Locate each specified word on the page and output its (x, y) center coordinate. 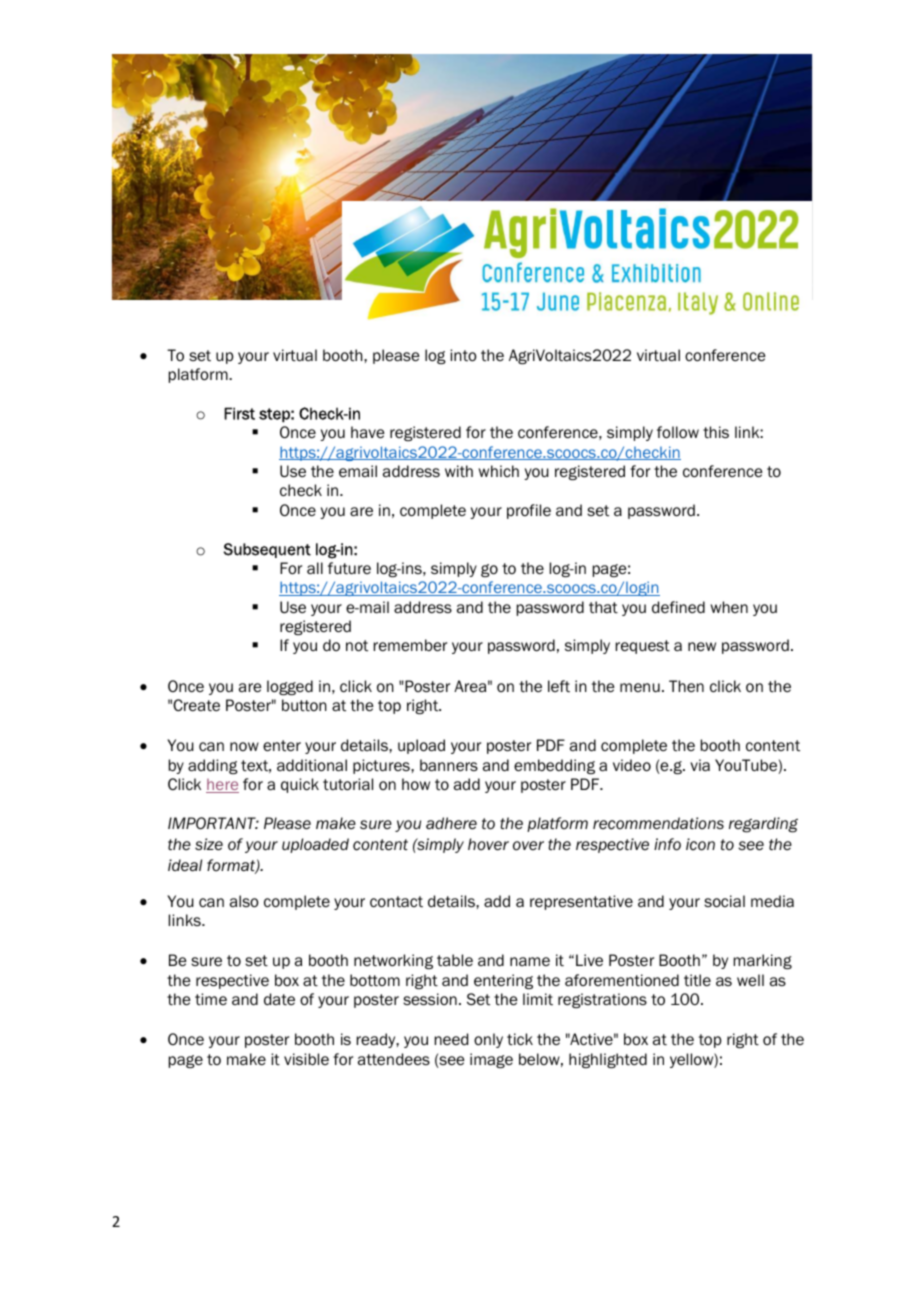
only (488, 1040)
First (239, 413)
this (716, 432)
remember (410, 645)
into (463, 355)
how (416, 784)
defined (678, 607)
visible (306, 1059)
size (209, 844)
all (315, 568)
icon (700, 844)
